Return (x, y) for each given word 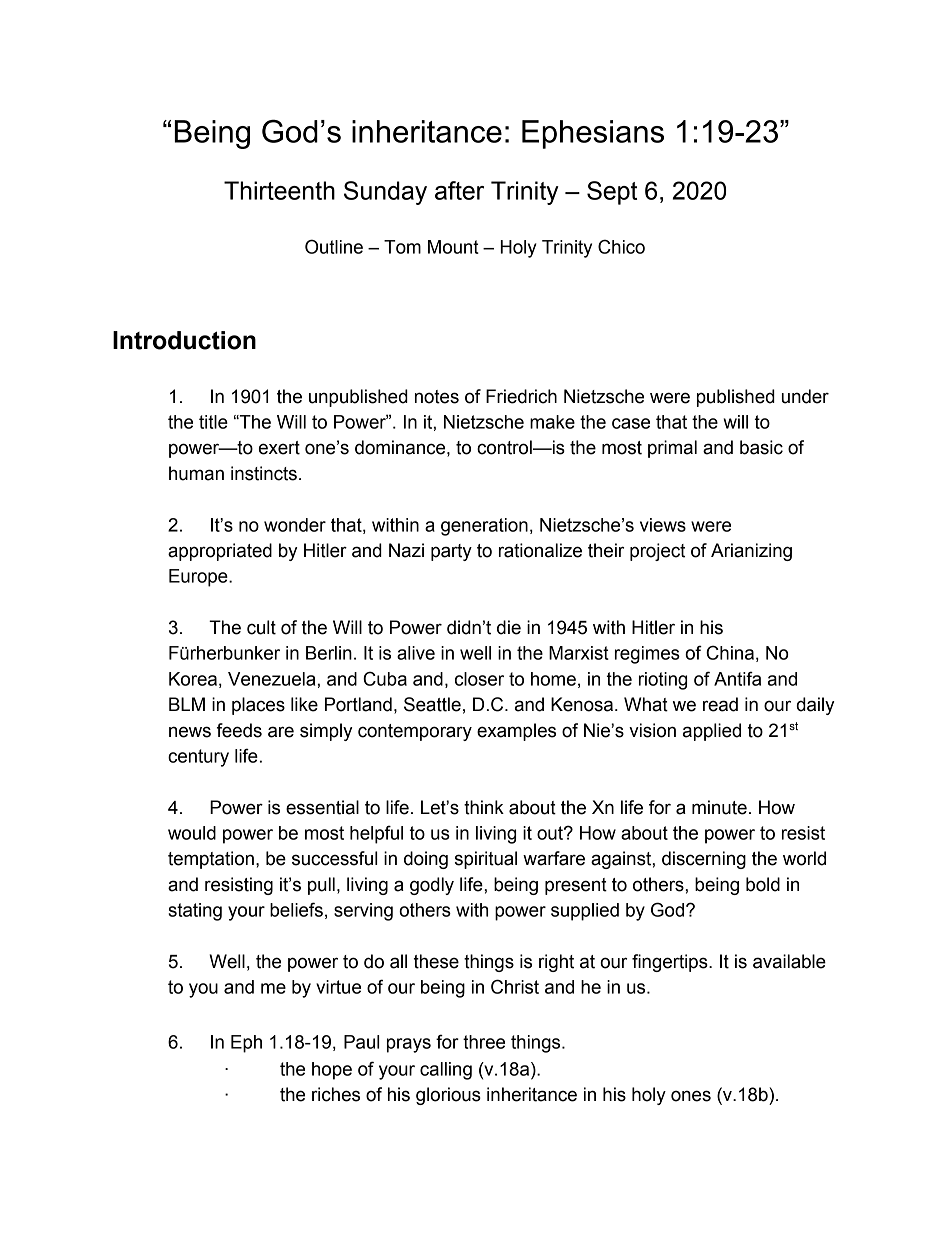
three (484, 1042)
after (459, 190)
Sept (612, 193)
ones (691, 1096)
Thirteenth (279, 190)
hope (332, 1071)
